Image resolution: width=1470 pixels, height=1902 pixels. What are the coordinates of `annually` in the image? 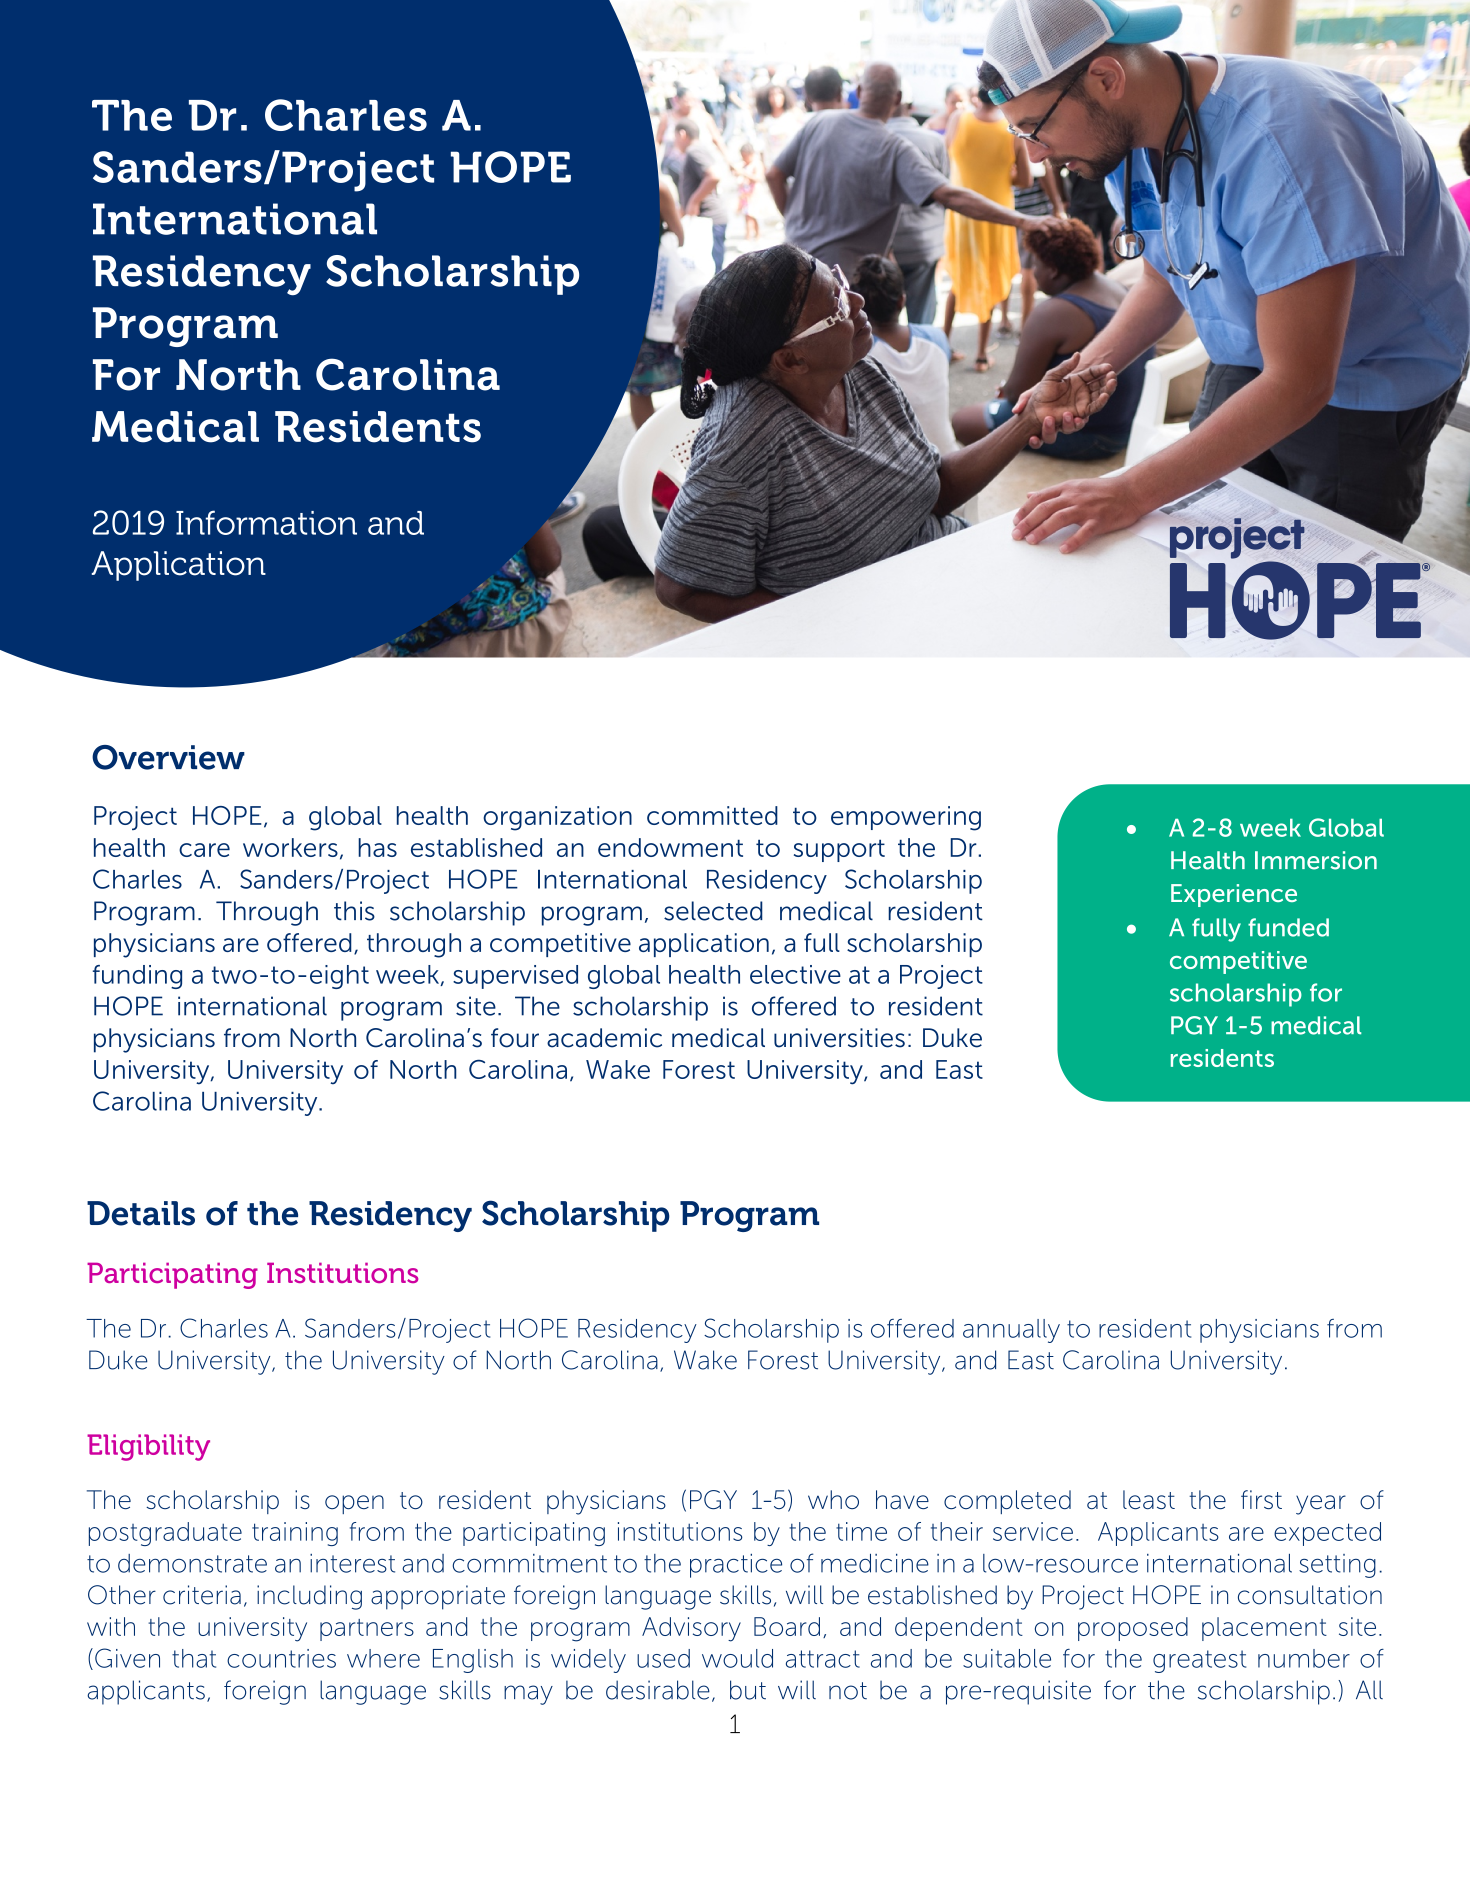 It's located at (1011, 1331).
